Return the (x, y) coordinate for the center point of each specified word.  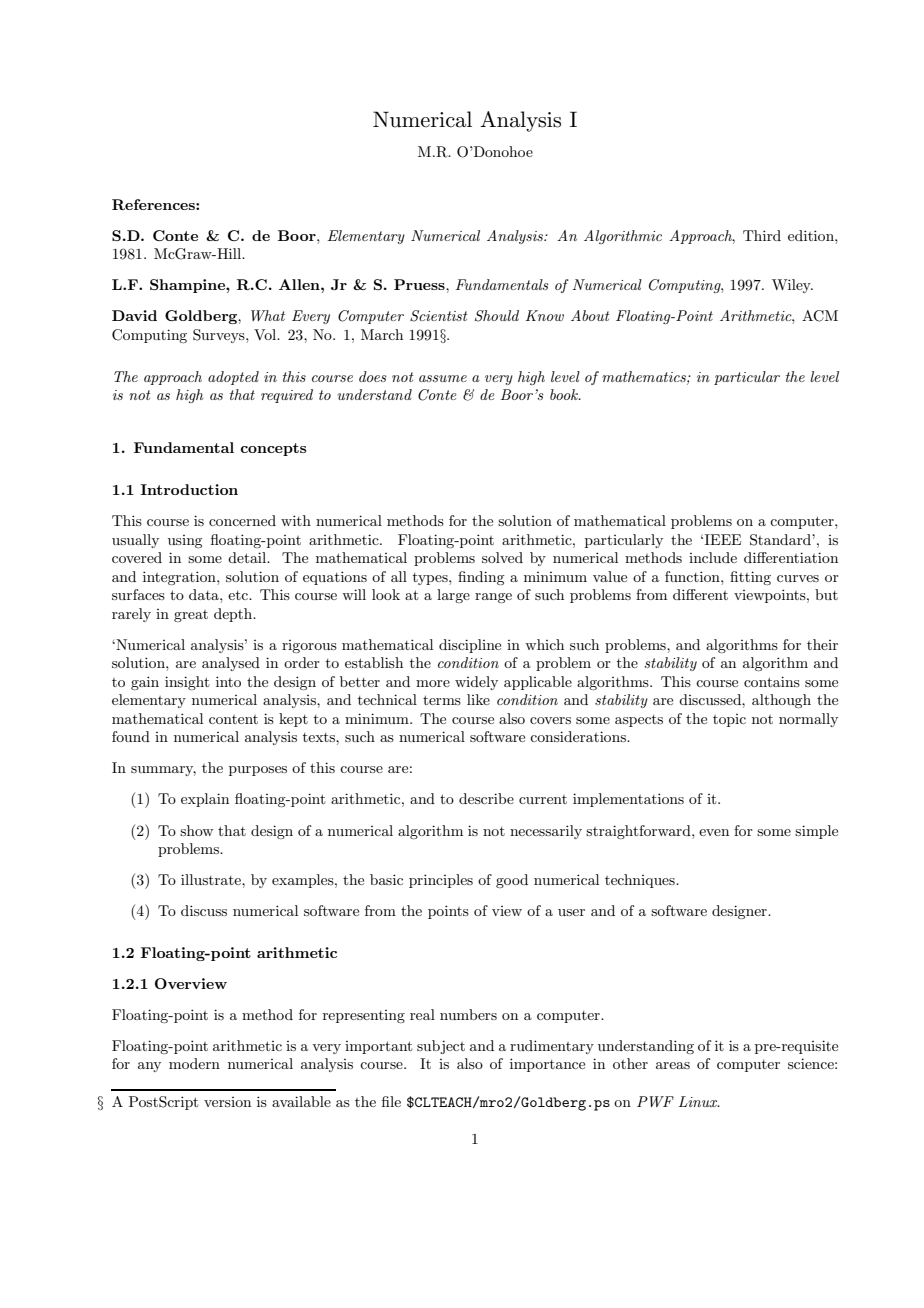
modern (194, 1063)
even (714, 832)
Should (497, 316)
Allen (300, 284)
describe (486, 798)
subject (441, 1047)
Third (762, 235)
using (185, 541)
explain (205, 800)
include (713, 557)
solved (502, 557)
